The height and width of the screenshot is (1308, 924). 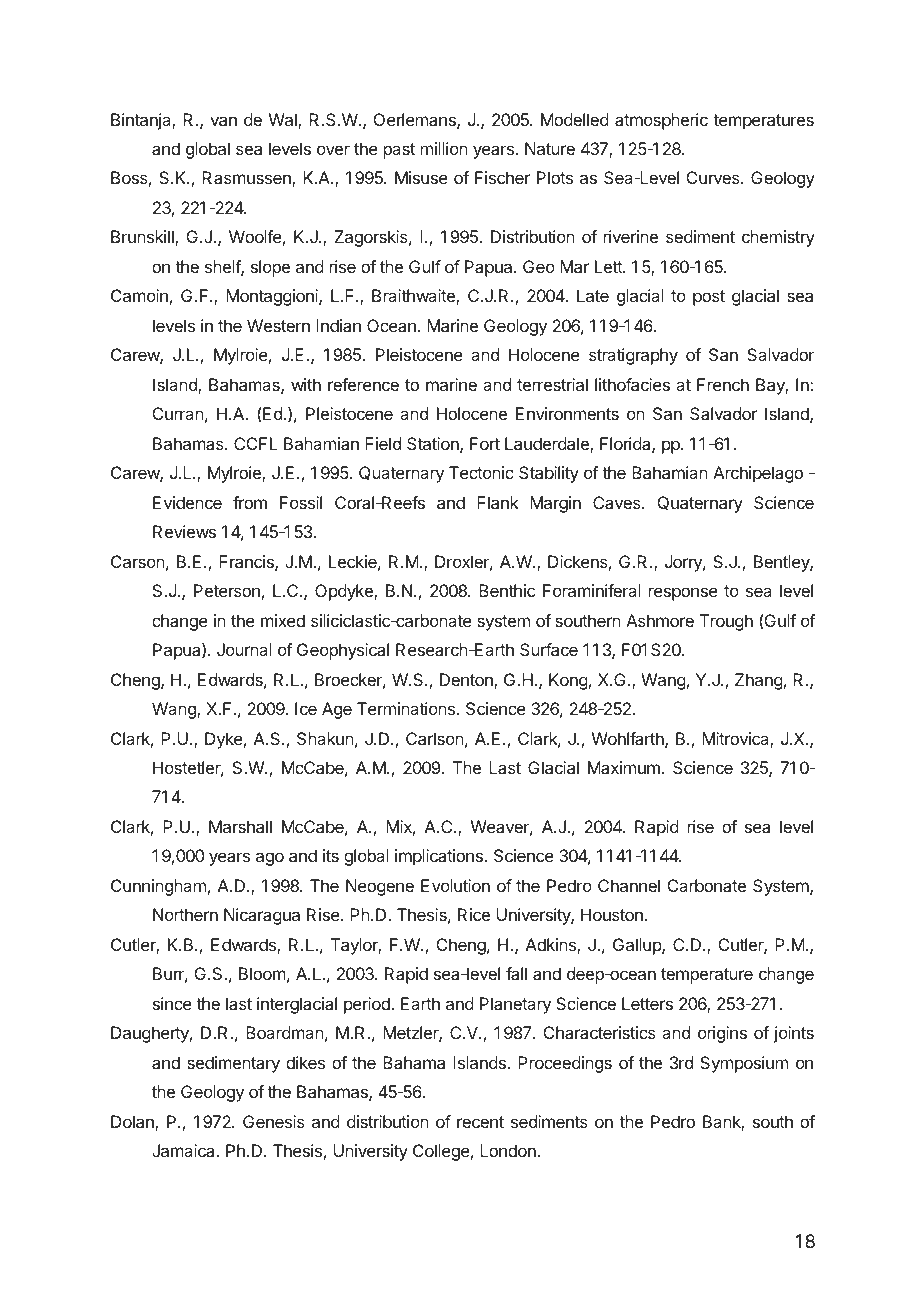 What do you see at coordinates (467, 681) in the screenshot?
I see `Denton` at bounding box center [467, 681].
